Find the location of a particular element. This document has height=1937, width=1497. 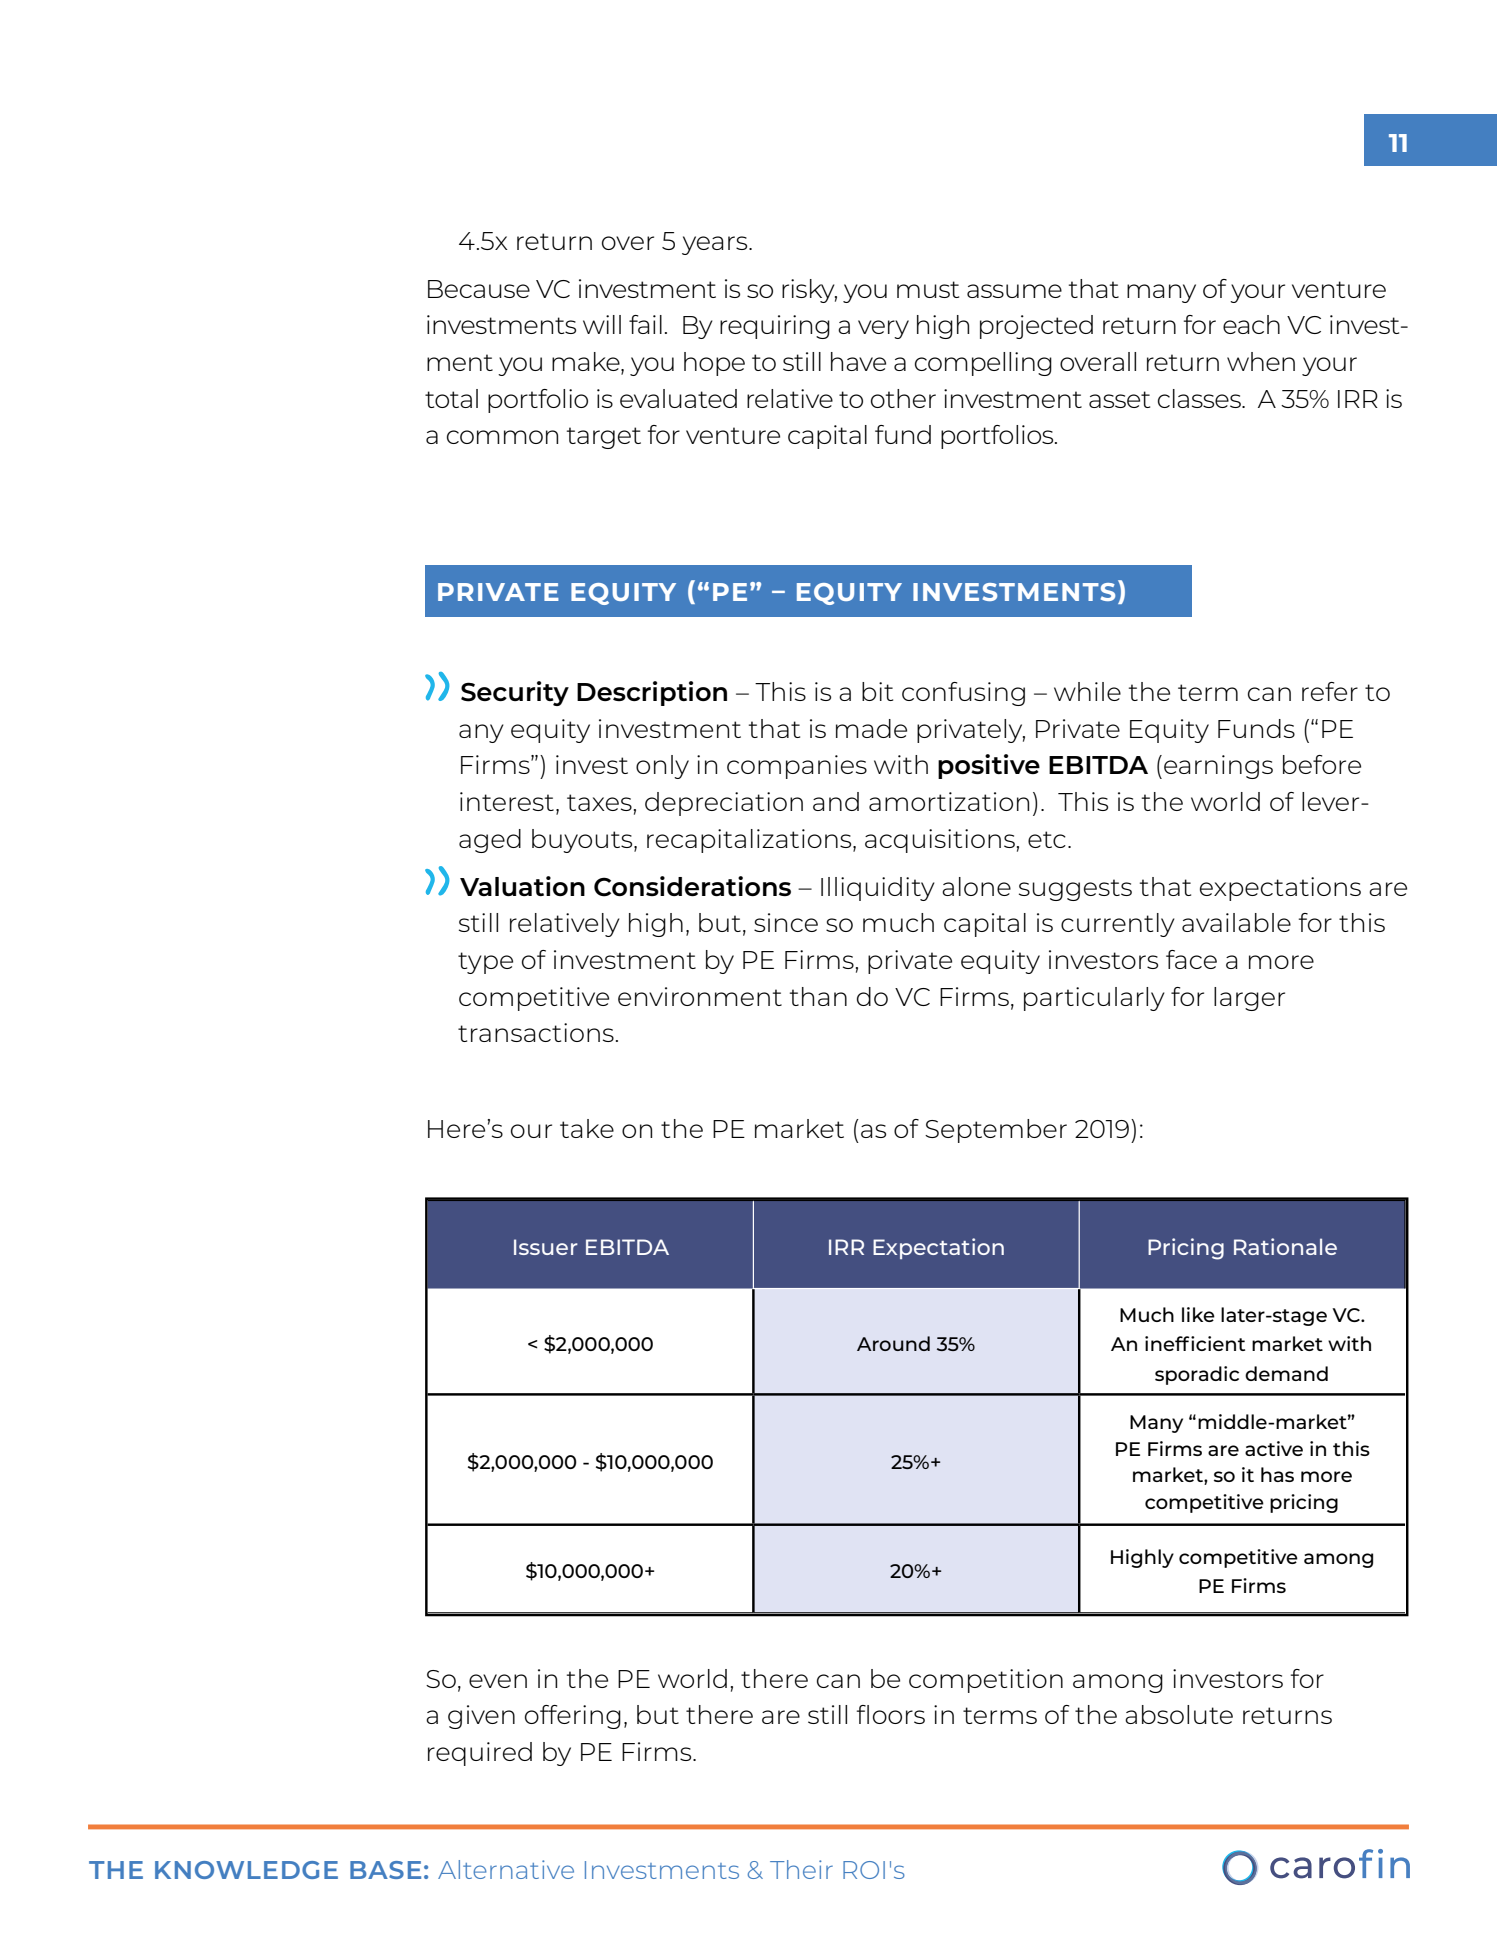

BASE is located at coordinates (385, 1870).
